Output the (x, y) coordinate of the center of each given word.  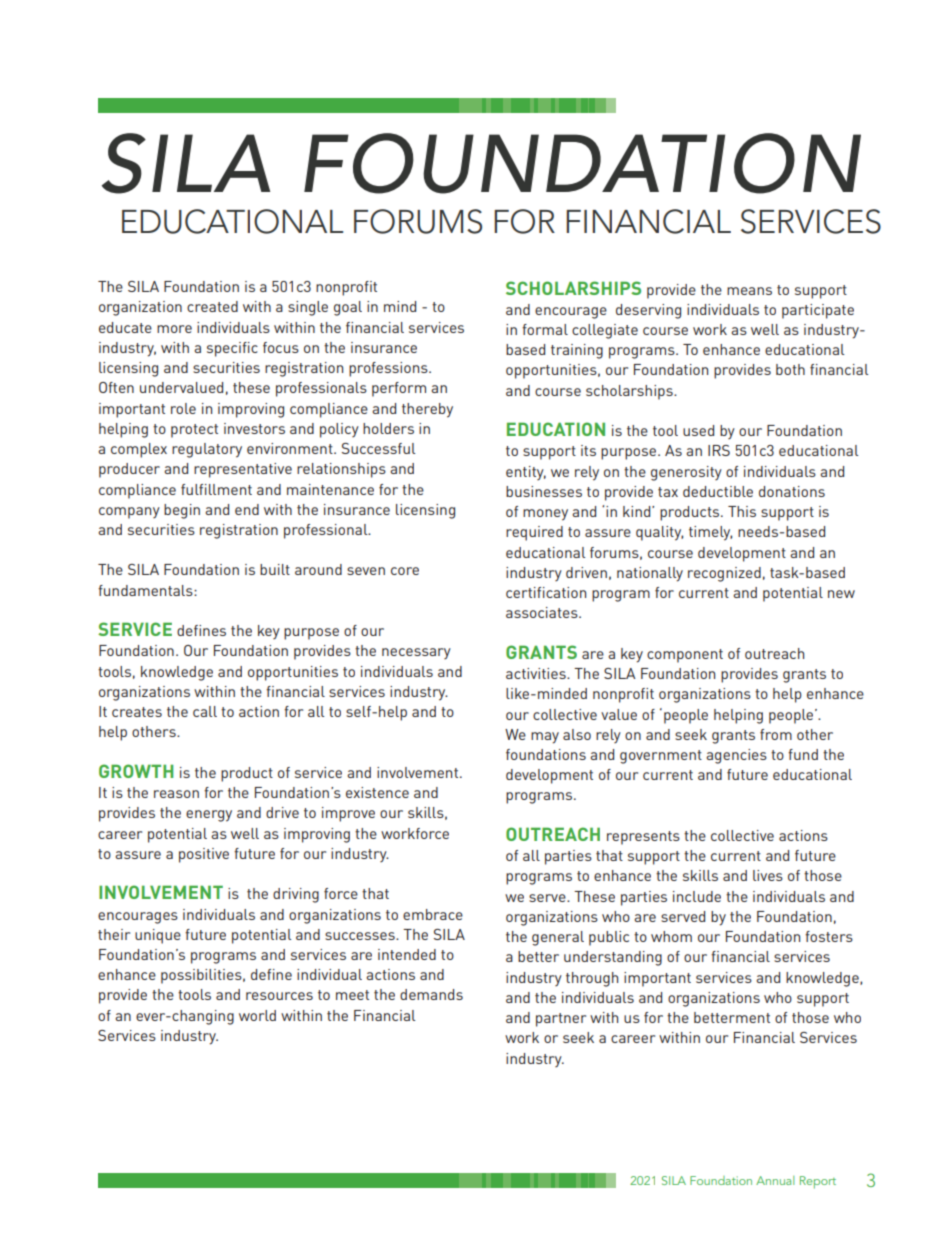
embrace (433, 914)
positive (204, 855)
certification (546, 592)
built (275, 569)
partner (561, 1020)
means (749, 291)
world (257, 1015)
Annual (775, 1180)
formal (545, 329)
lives (768, 875)
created (212, 306)
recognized (724, 574)
